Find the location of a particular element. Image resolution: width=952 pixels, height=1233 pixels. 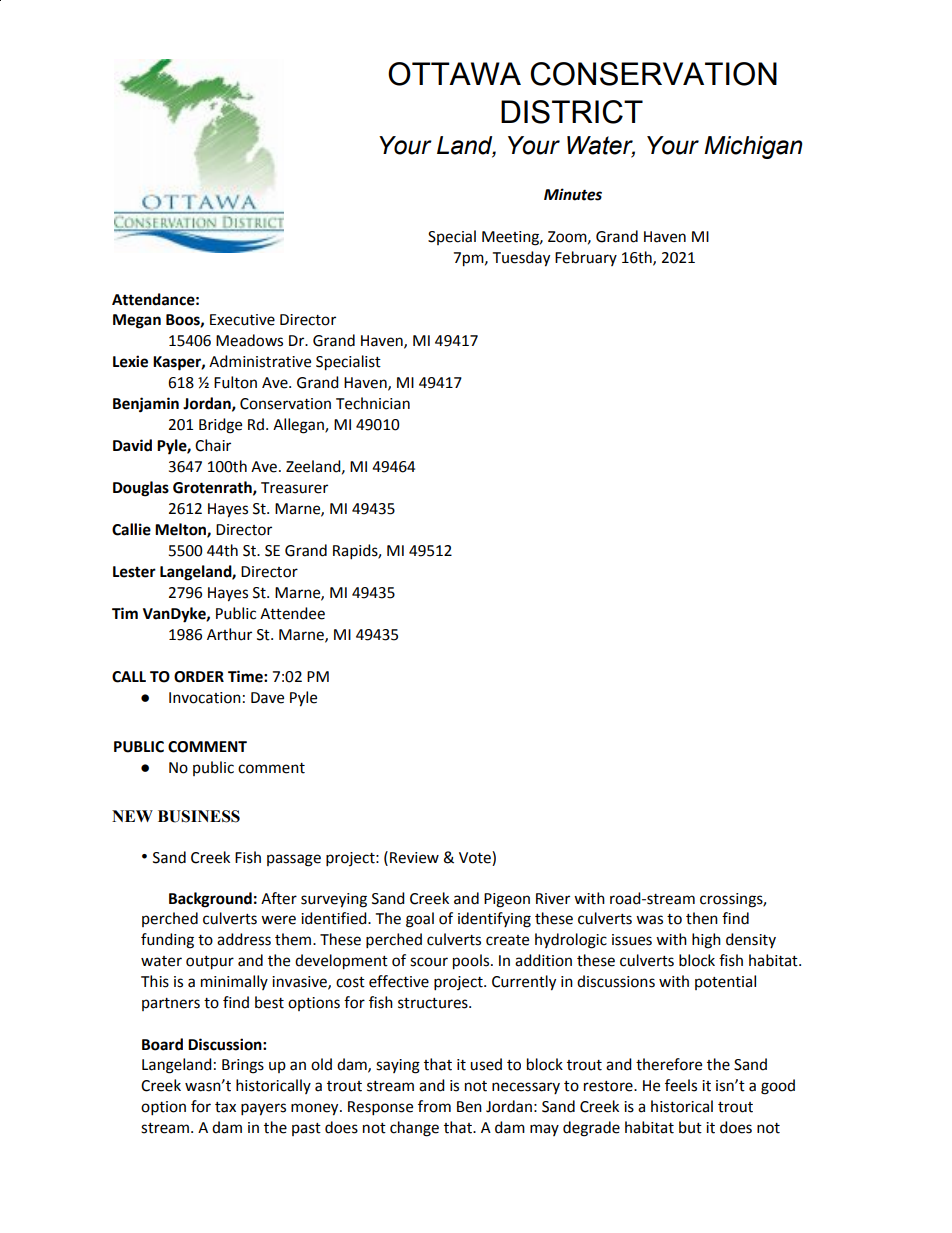

Arthur is located at coordinates (229, 634).
